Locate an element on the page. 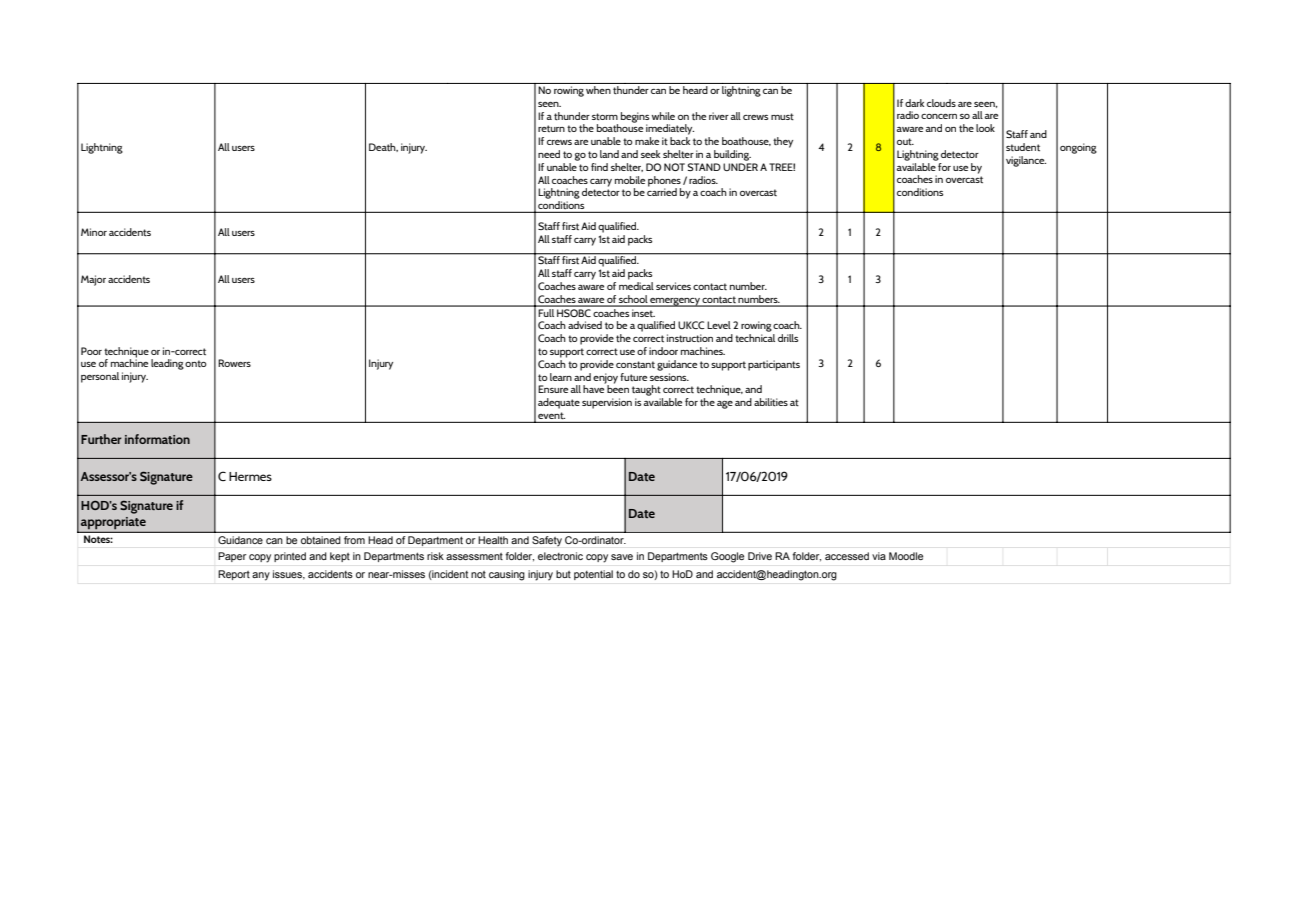 This page has height=924, width=1308. supervision is located at coordinates (607, 403).
